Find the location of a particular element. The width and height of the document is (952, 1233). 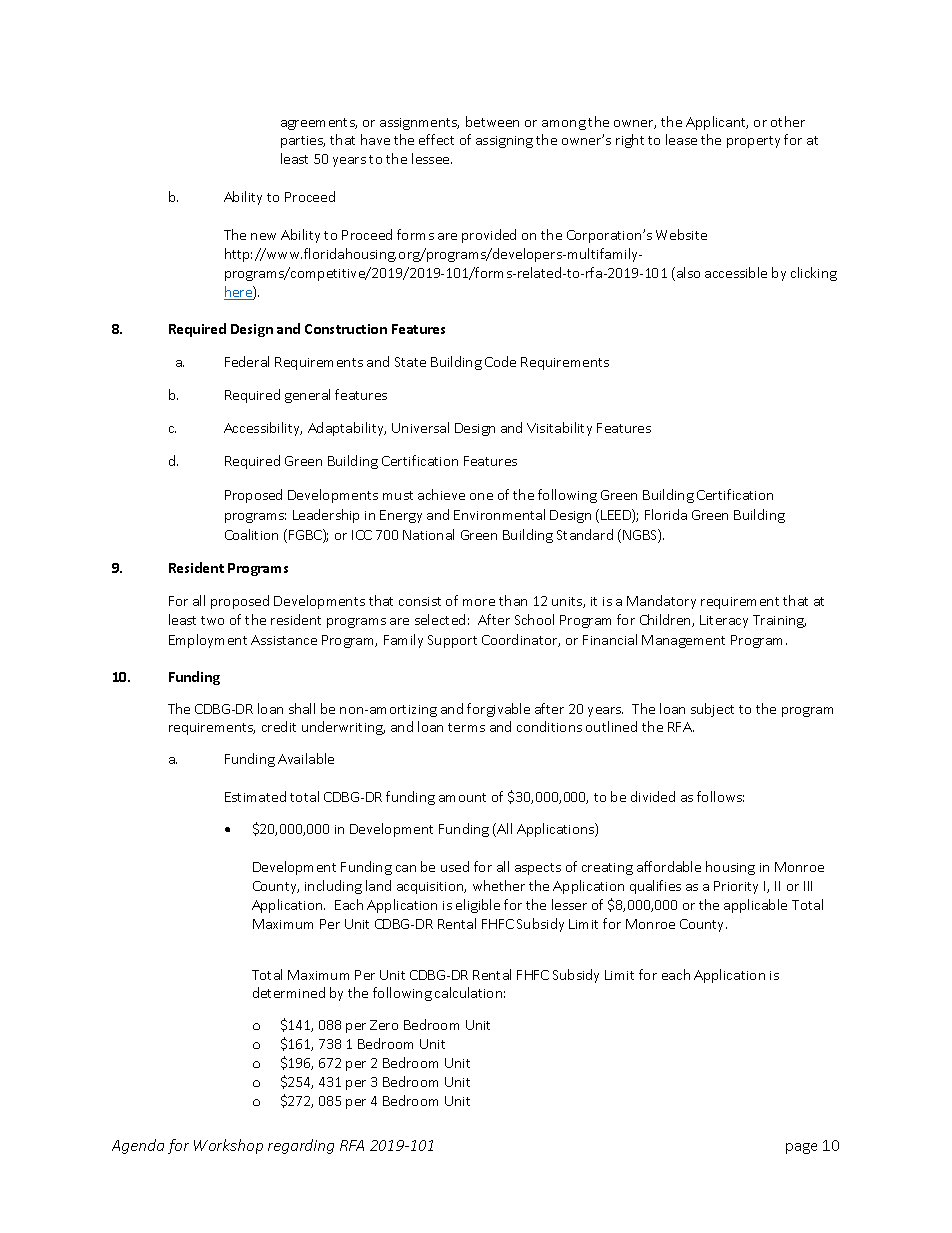

Zero is located at coordinates (384, 1025).
